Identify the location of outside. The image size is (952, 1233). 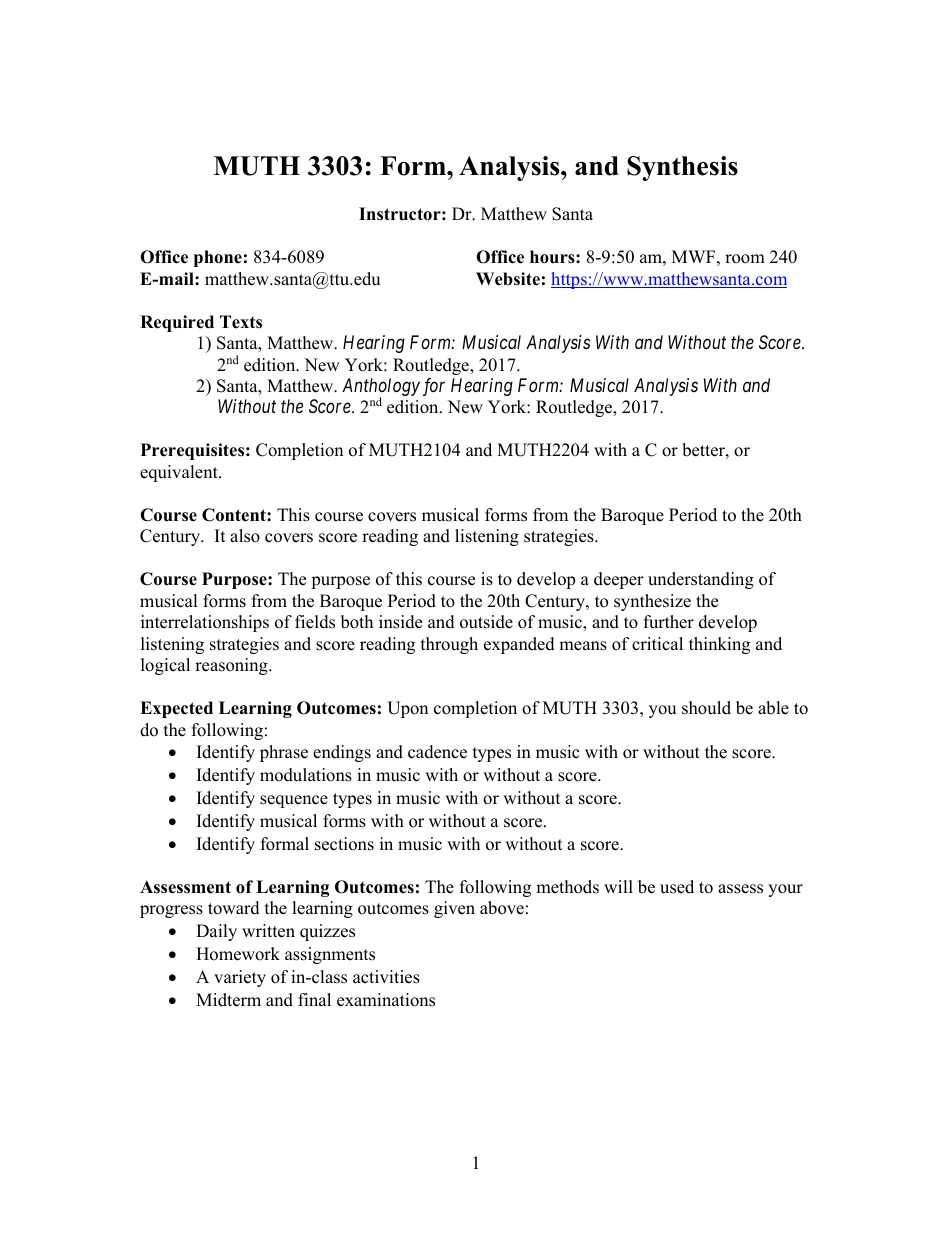
(486, 622).
